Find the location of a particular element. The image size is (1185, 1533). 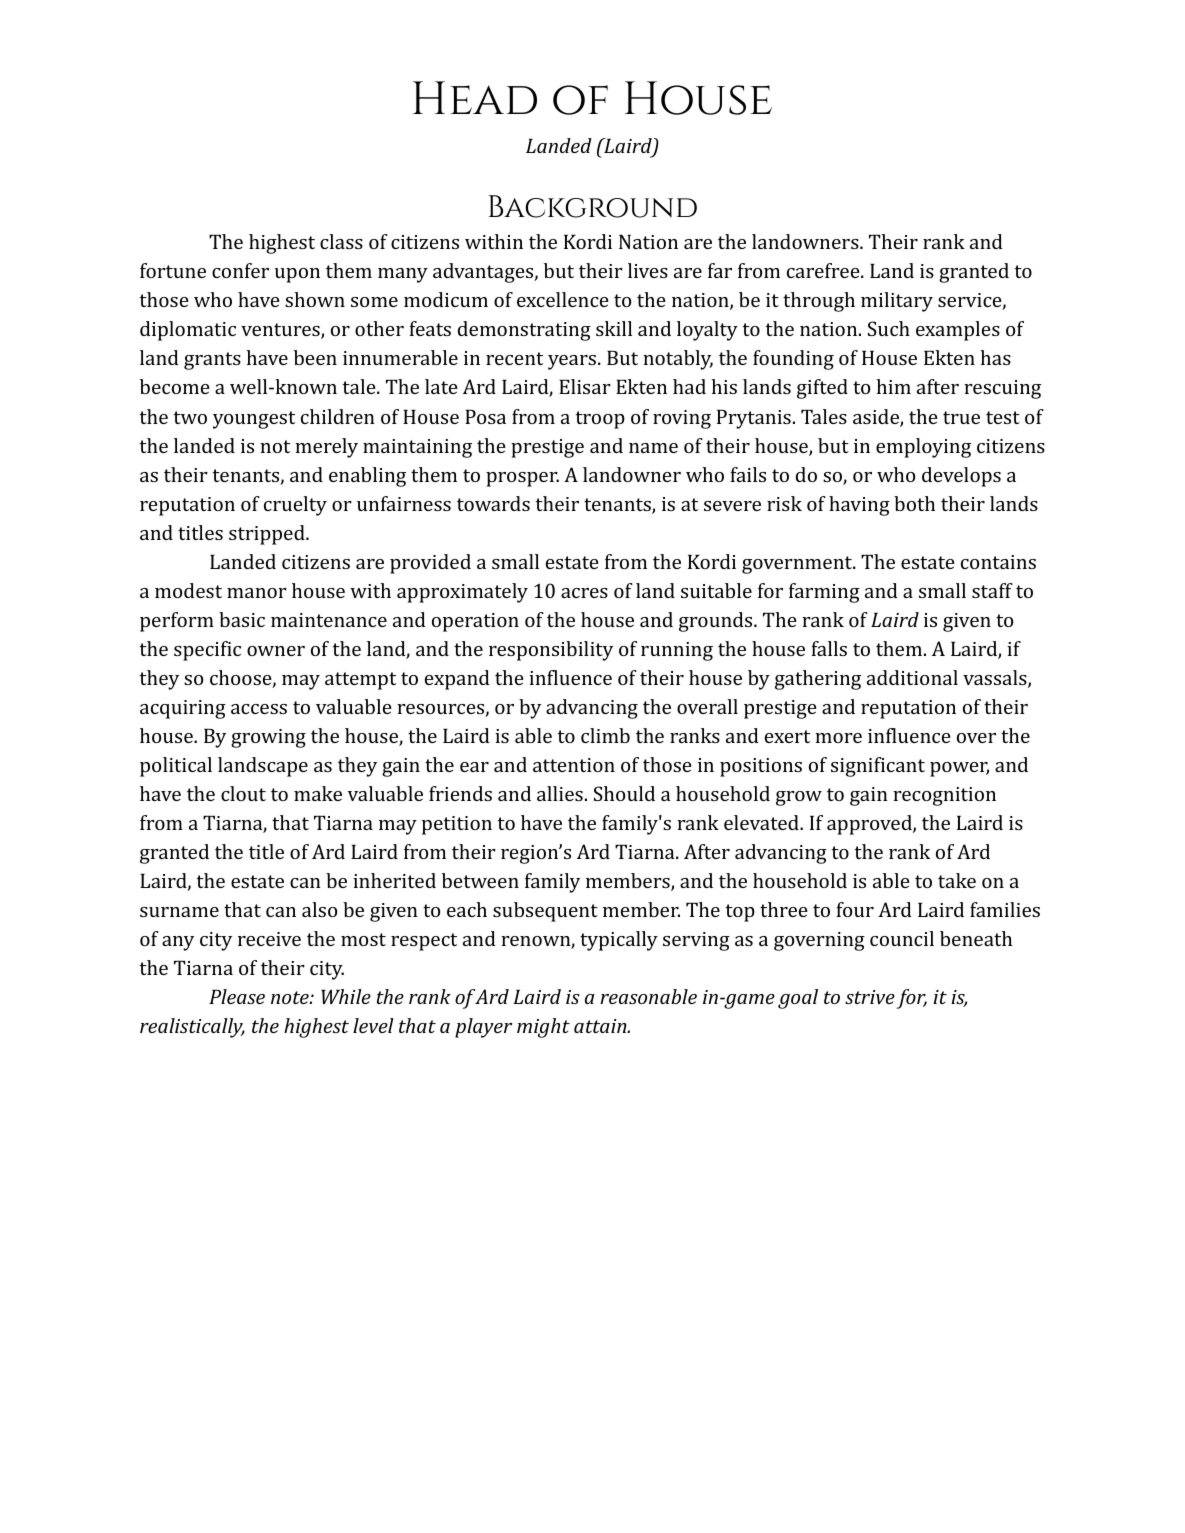

strive is located at coordinates (870, 997).
